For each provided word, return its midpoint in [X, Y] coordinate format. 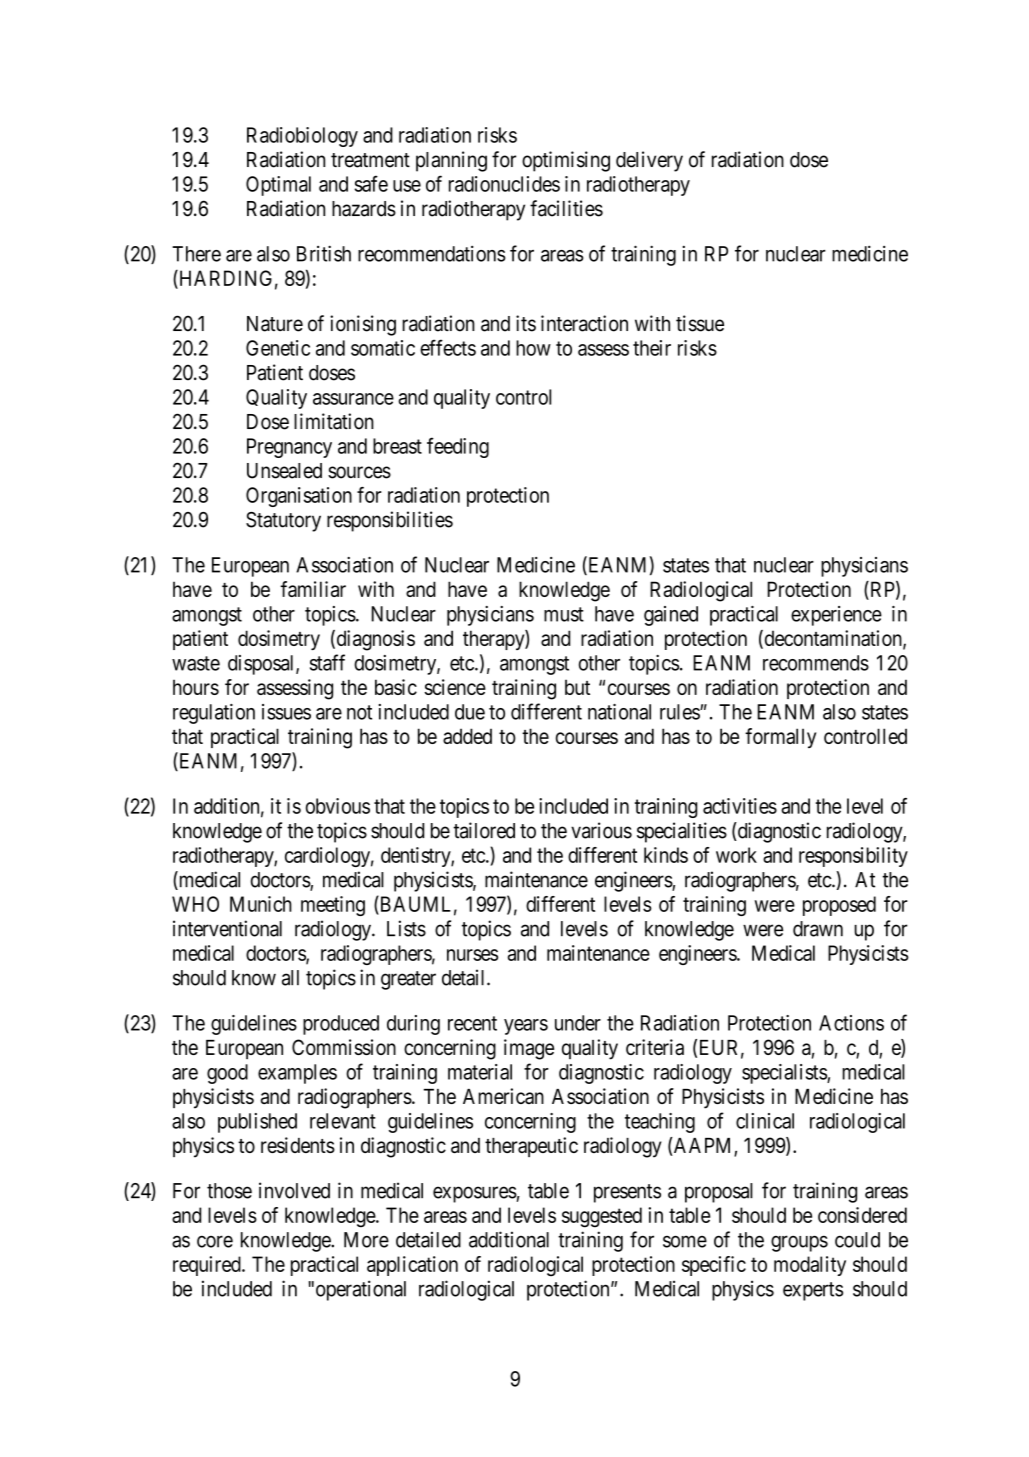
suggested [602, 1217]
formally [780, 738]
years [526, 1027]
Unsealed [284, 471]
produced [341, 1025]
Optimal [278, 186]
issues [286, 712]
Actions [851, 1023]
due [470, 712]
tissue [700, 323]
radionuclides [504, 184]
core [215, 1241]
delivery [649, 161]
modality [810, 1266]
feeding [458, 447]
